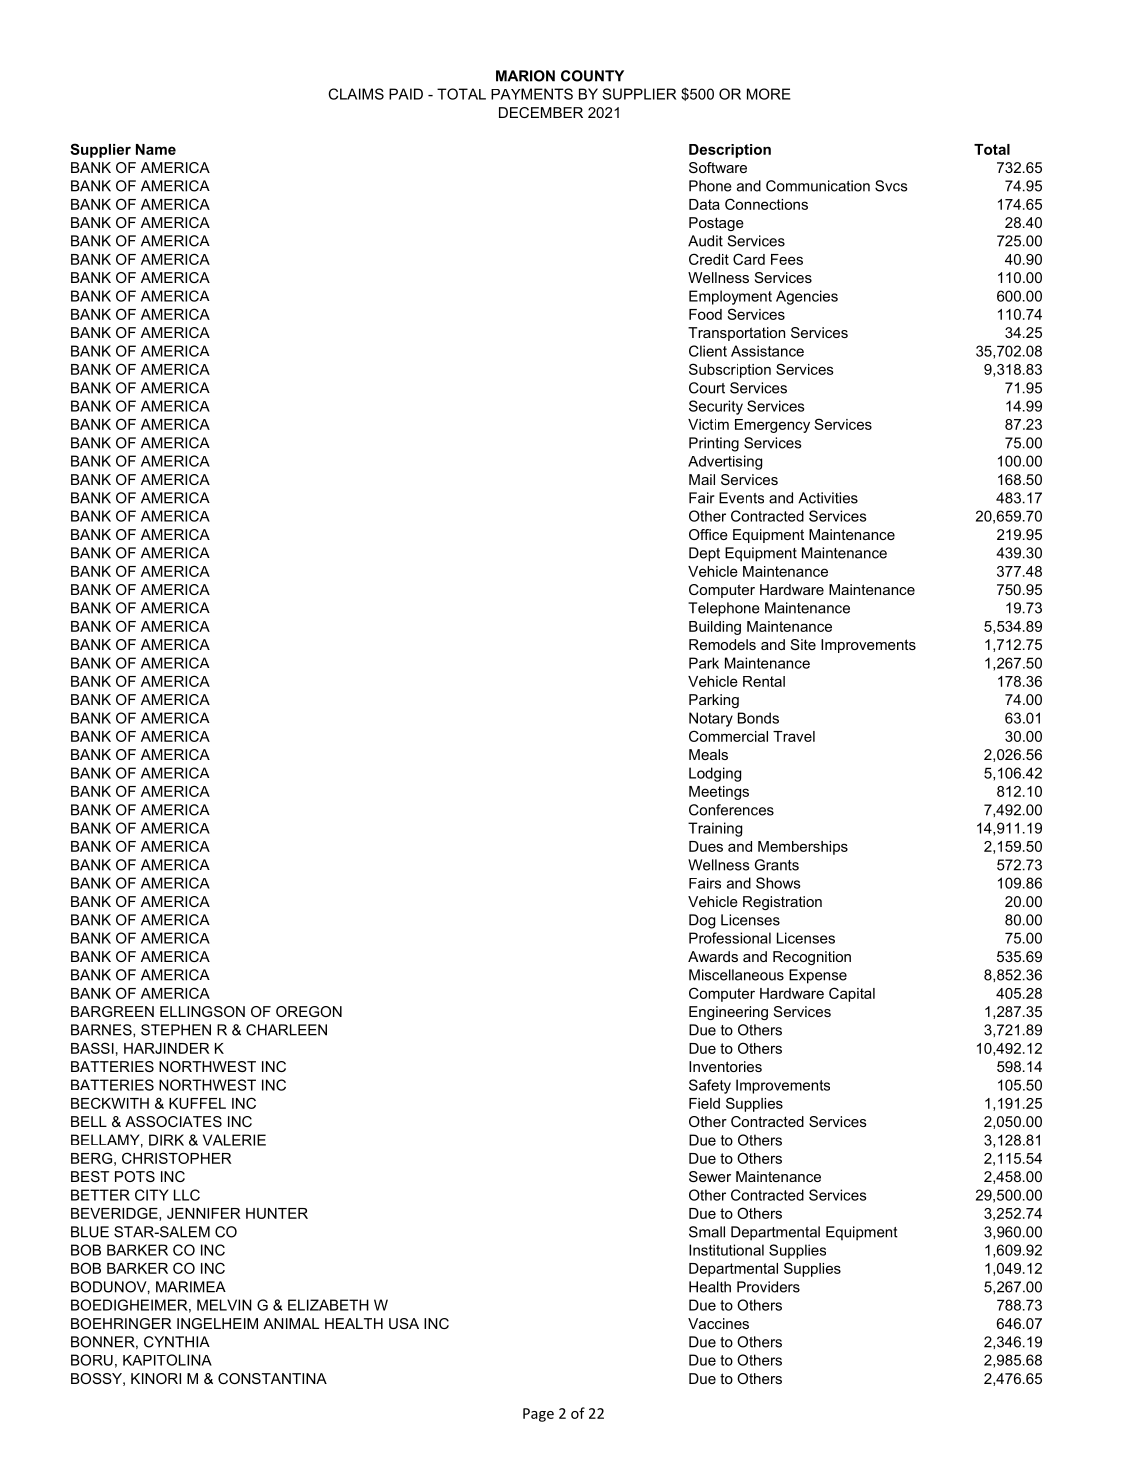  What do you see at coordinates (704, 554) in the screenshot?
I see `Dept` at bounding box center [704, 554].
